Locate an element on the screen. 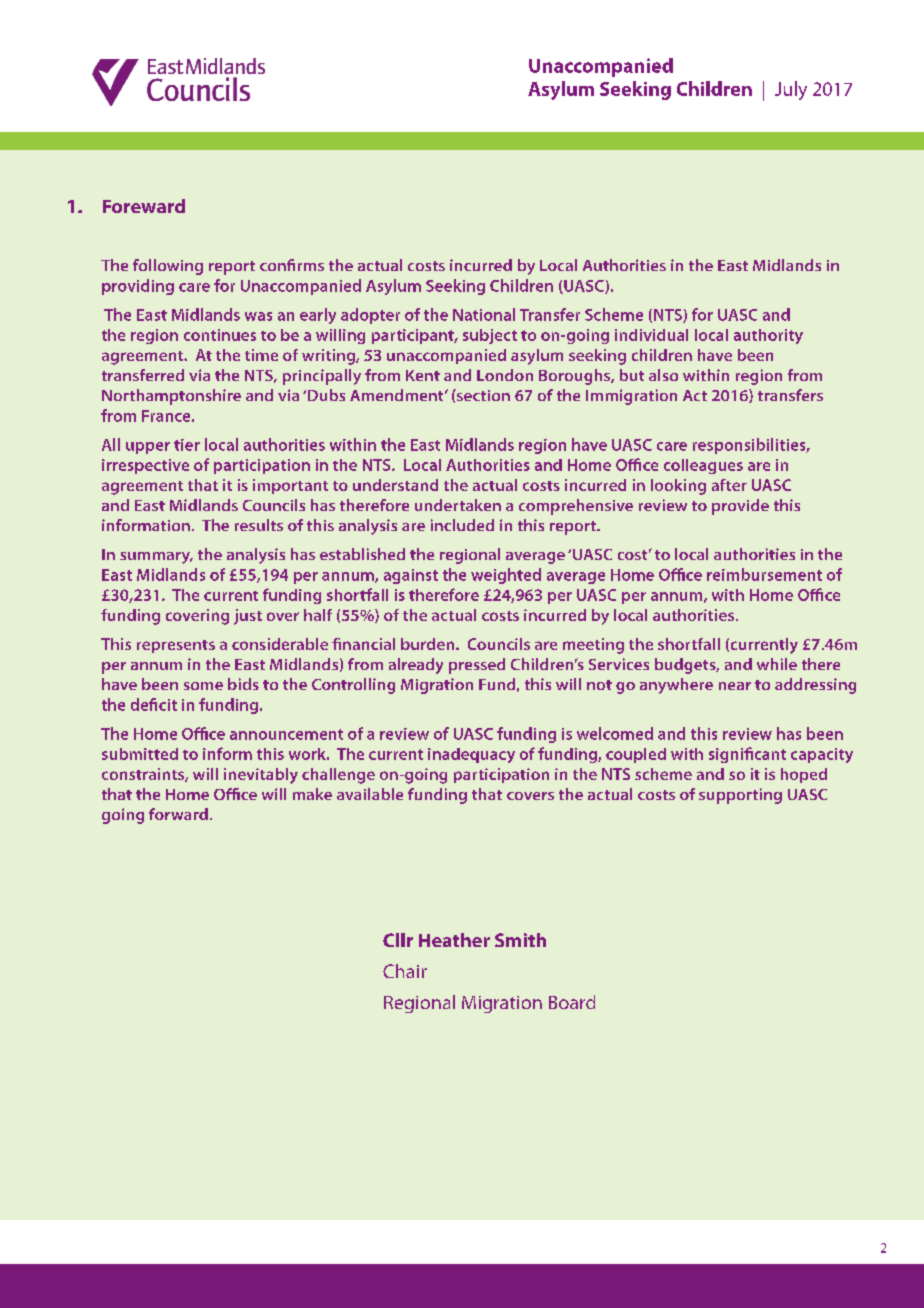 This screenshot has width=924, height=1308. some is located at coordinates (203, 686).
